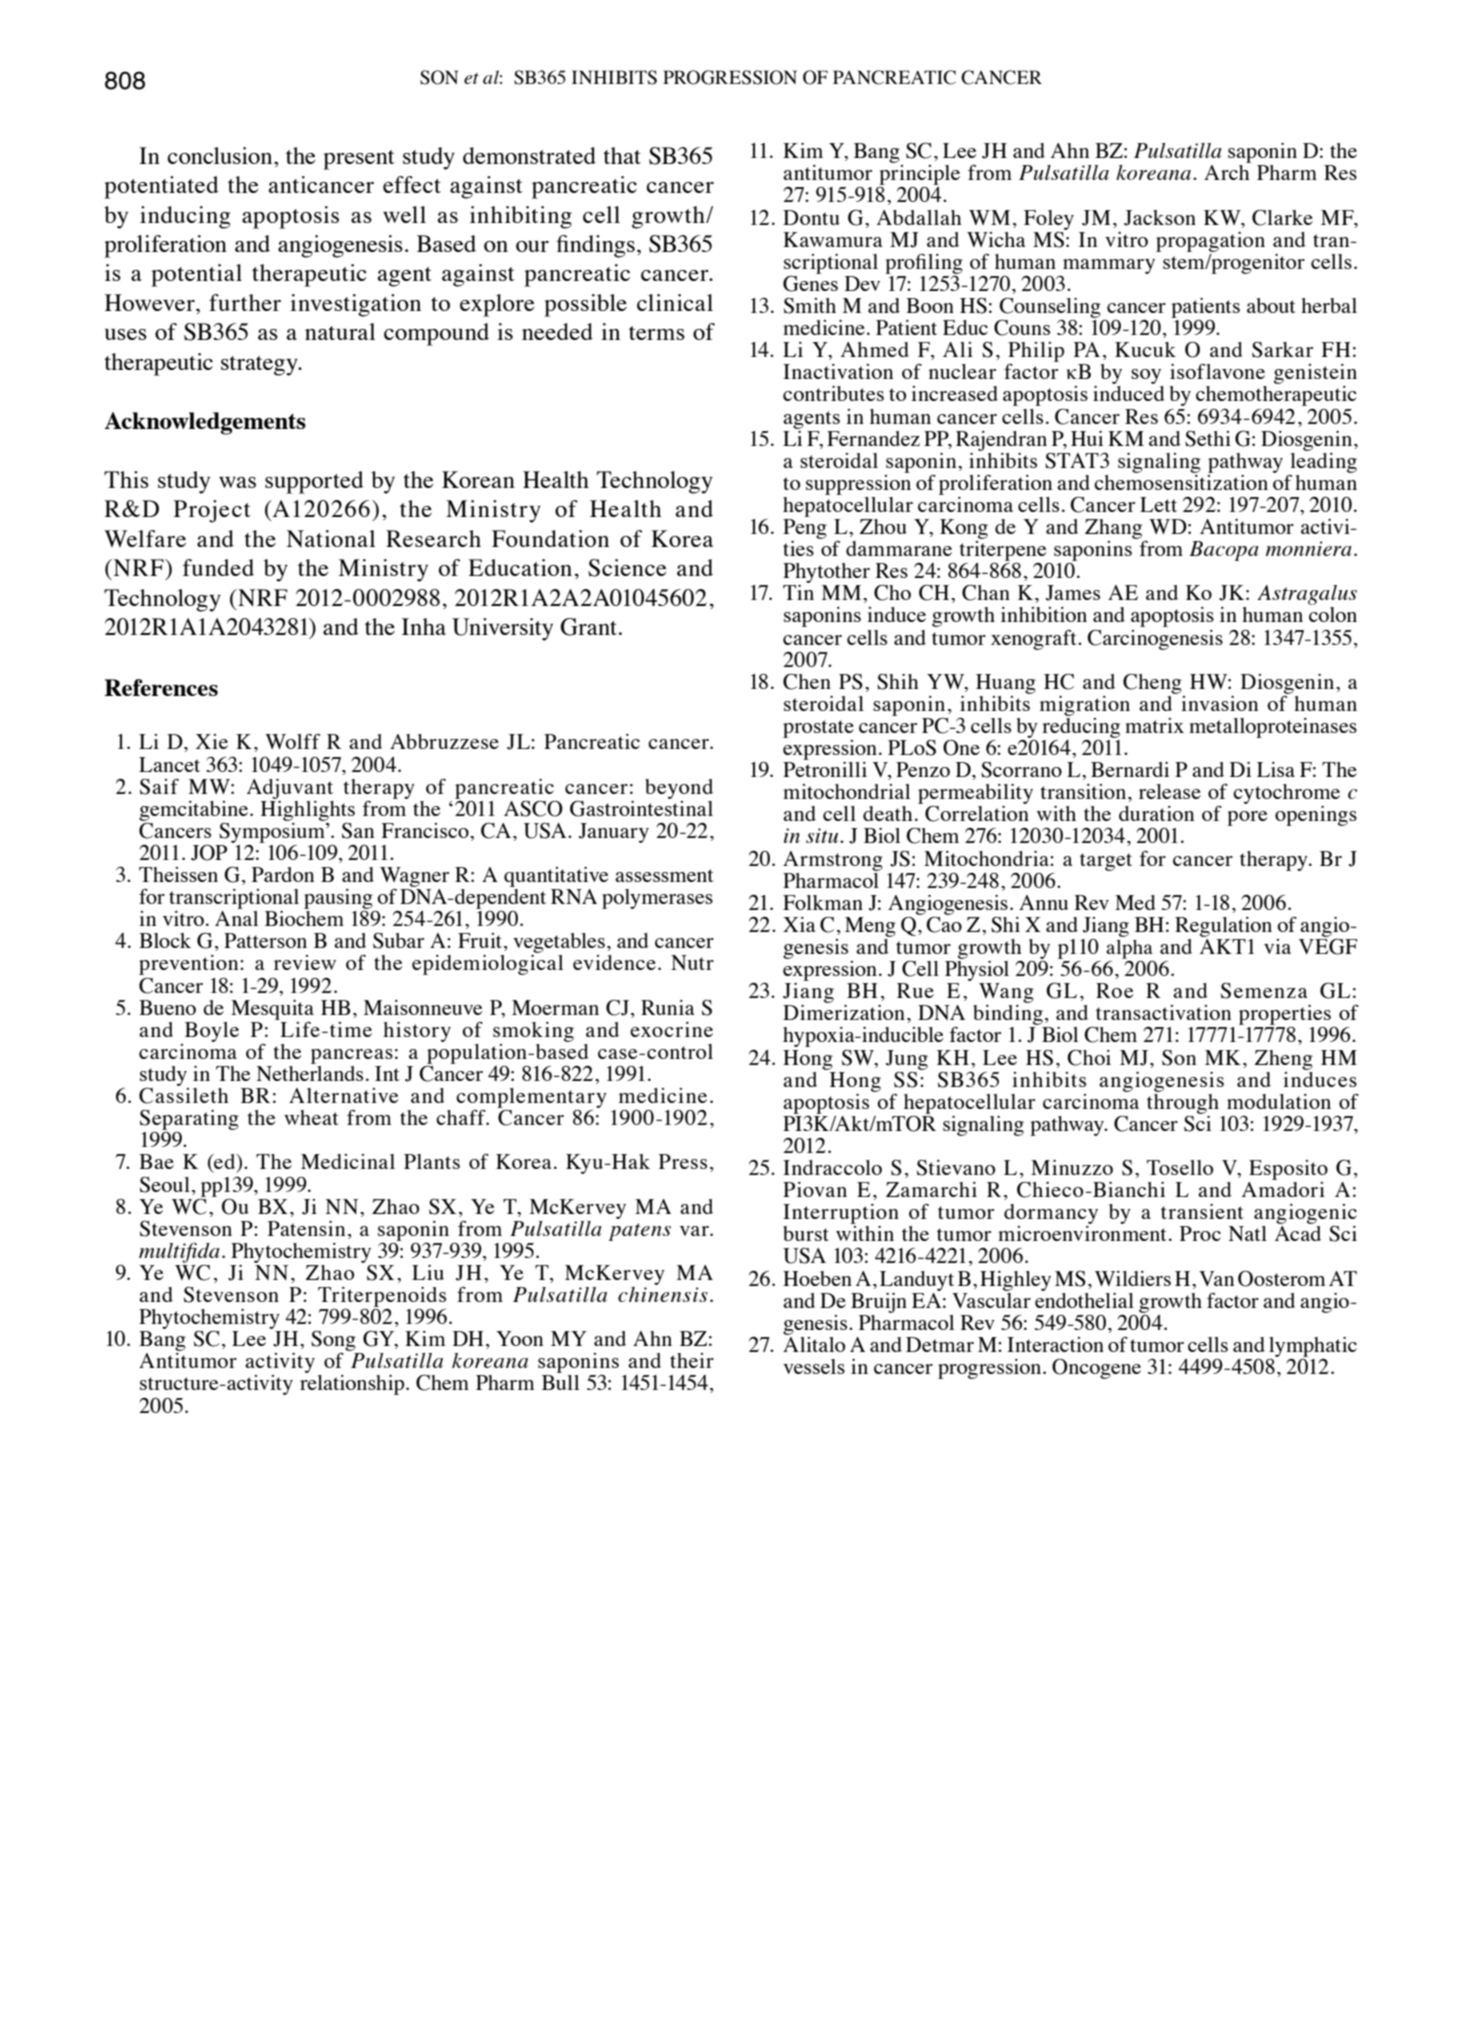 Image resolution: width=1462 pixels, height=2019 pixels. I want to click on Science, so click(627, 568).
